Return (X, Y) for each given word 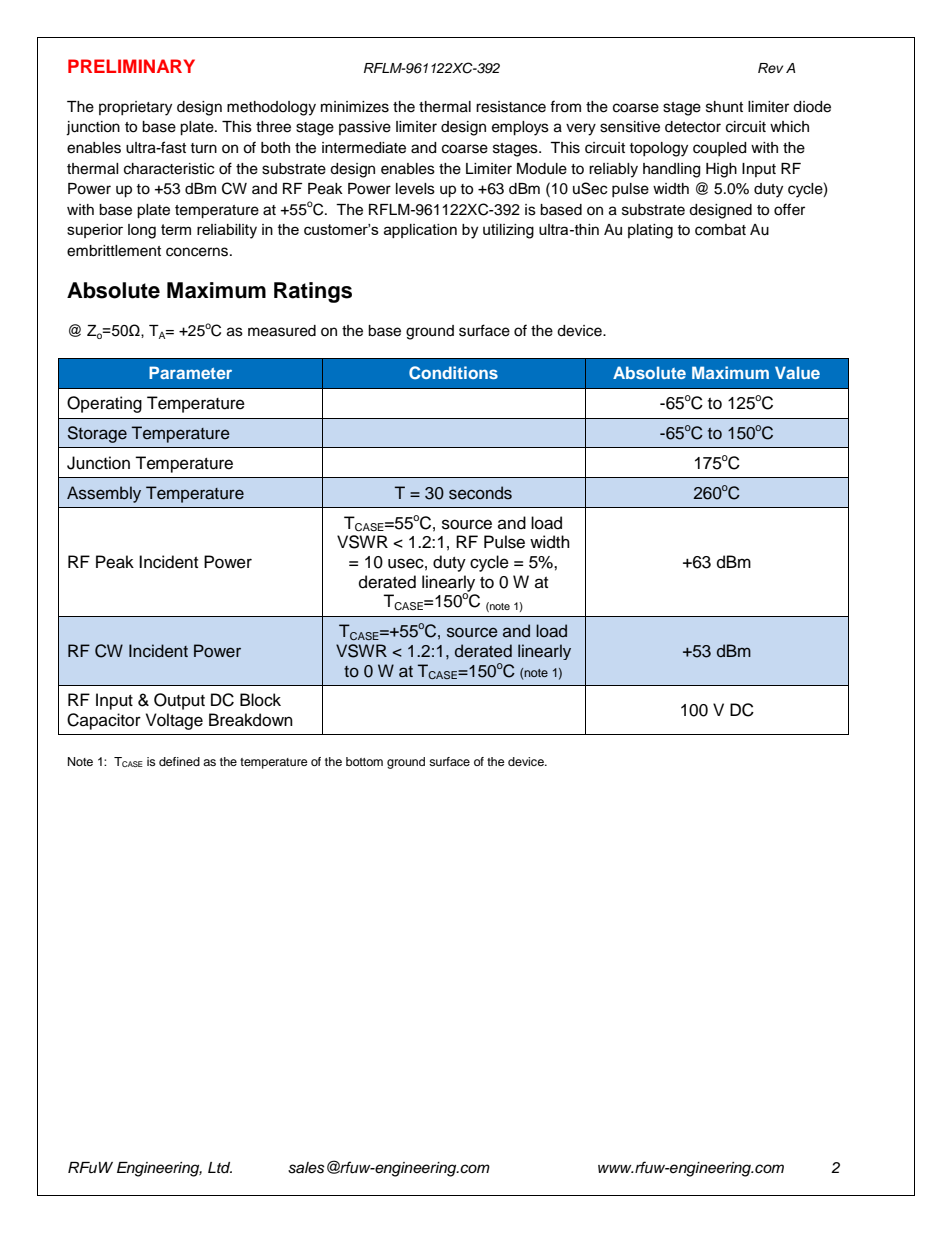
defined (179, 761)
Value (797, 372)
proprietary (135, 108)
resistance (511, 107)
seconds (480, 493)
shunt (724, 107)
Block (260, 700)
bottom (364, 761)
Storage (97, 434)
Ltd (220, 1167)
